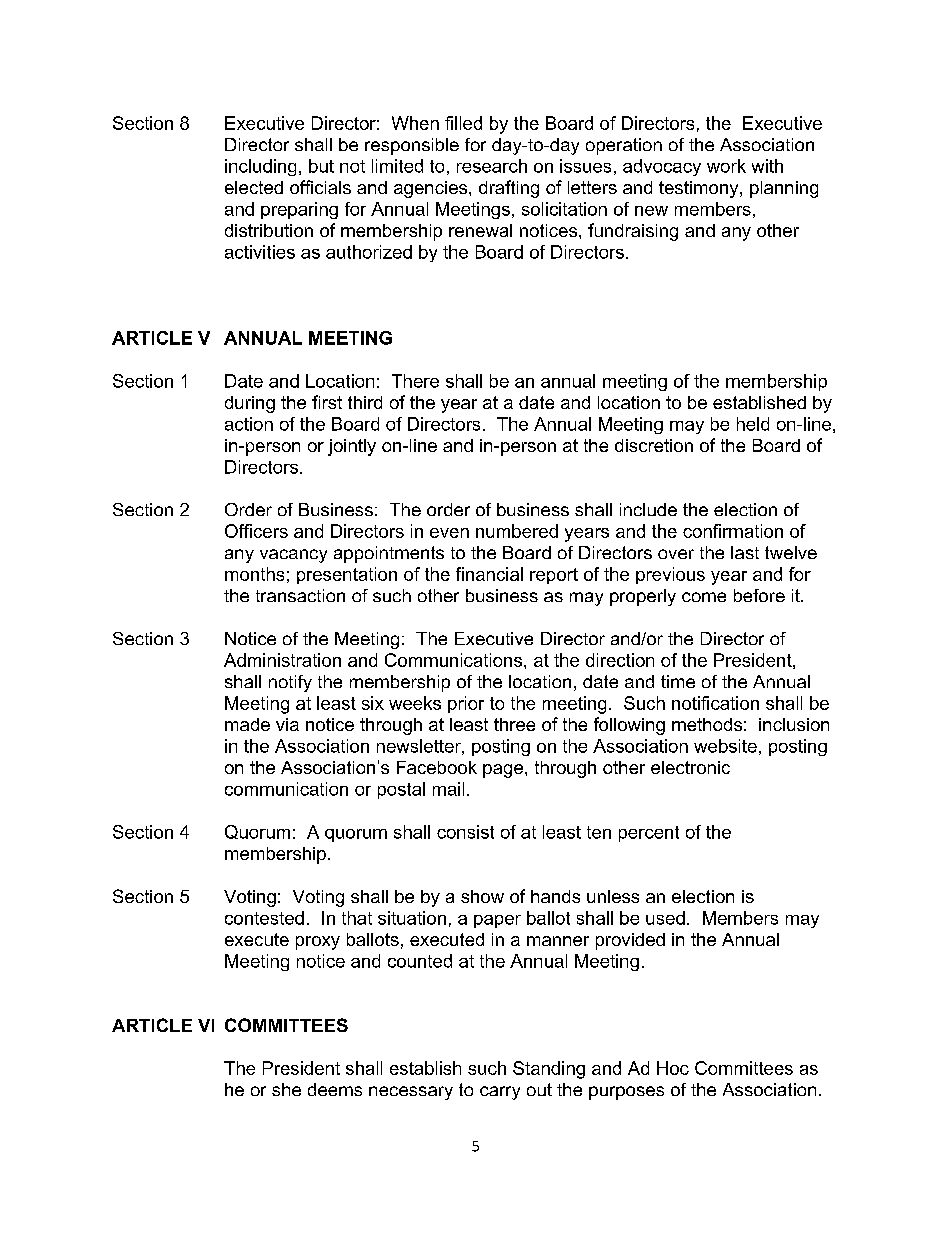  Describe the element at coordinates (335, 1089) in the image. I see `deems` at that location.
